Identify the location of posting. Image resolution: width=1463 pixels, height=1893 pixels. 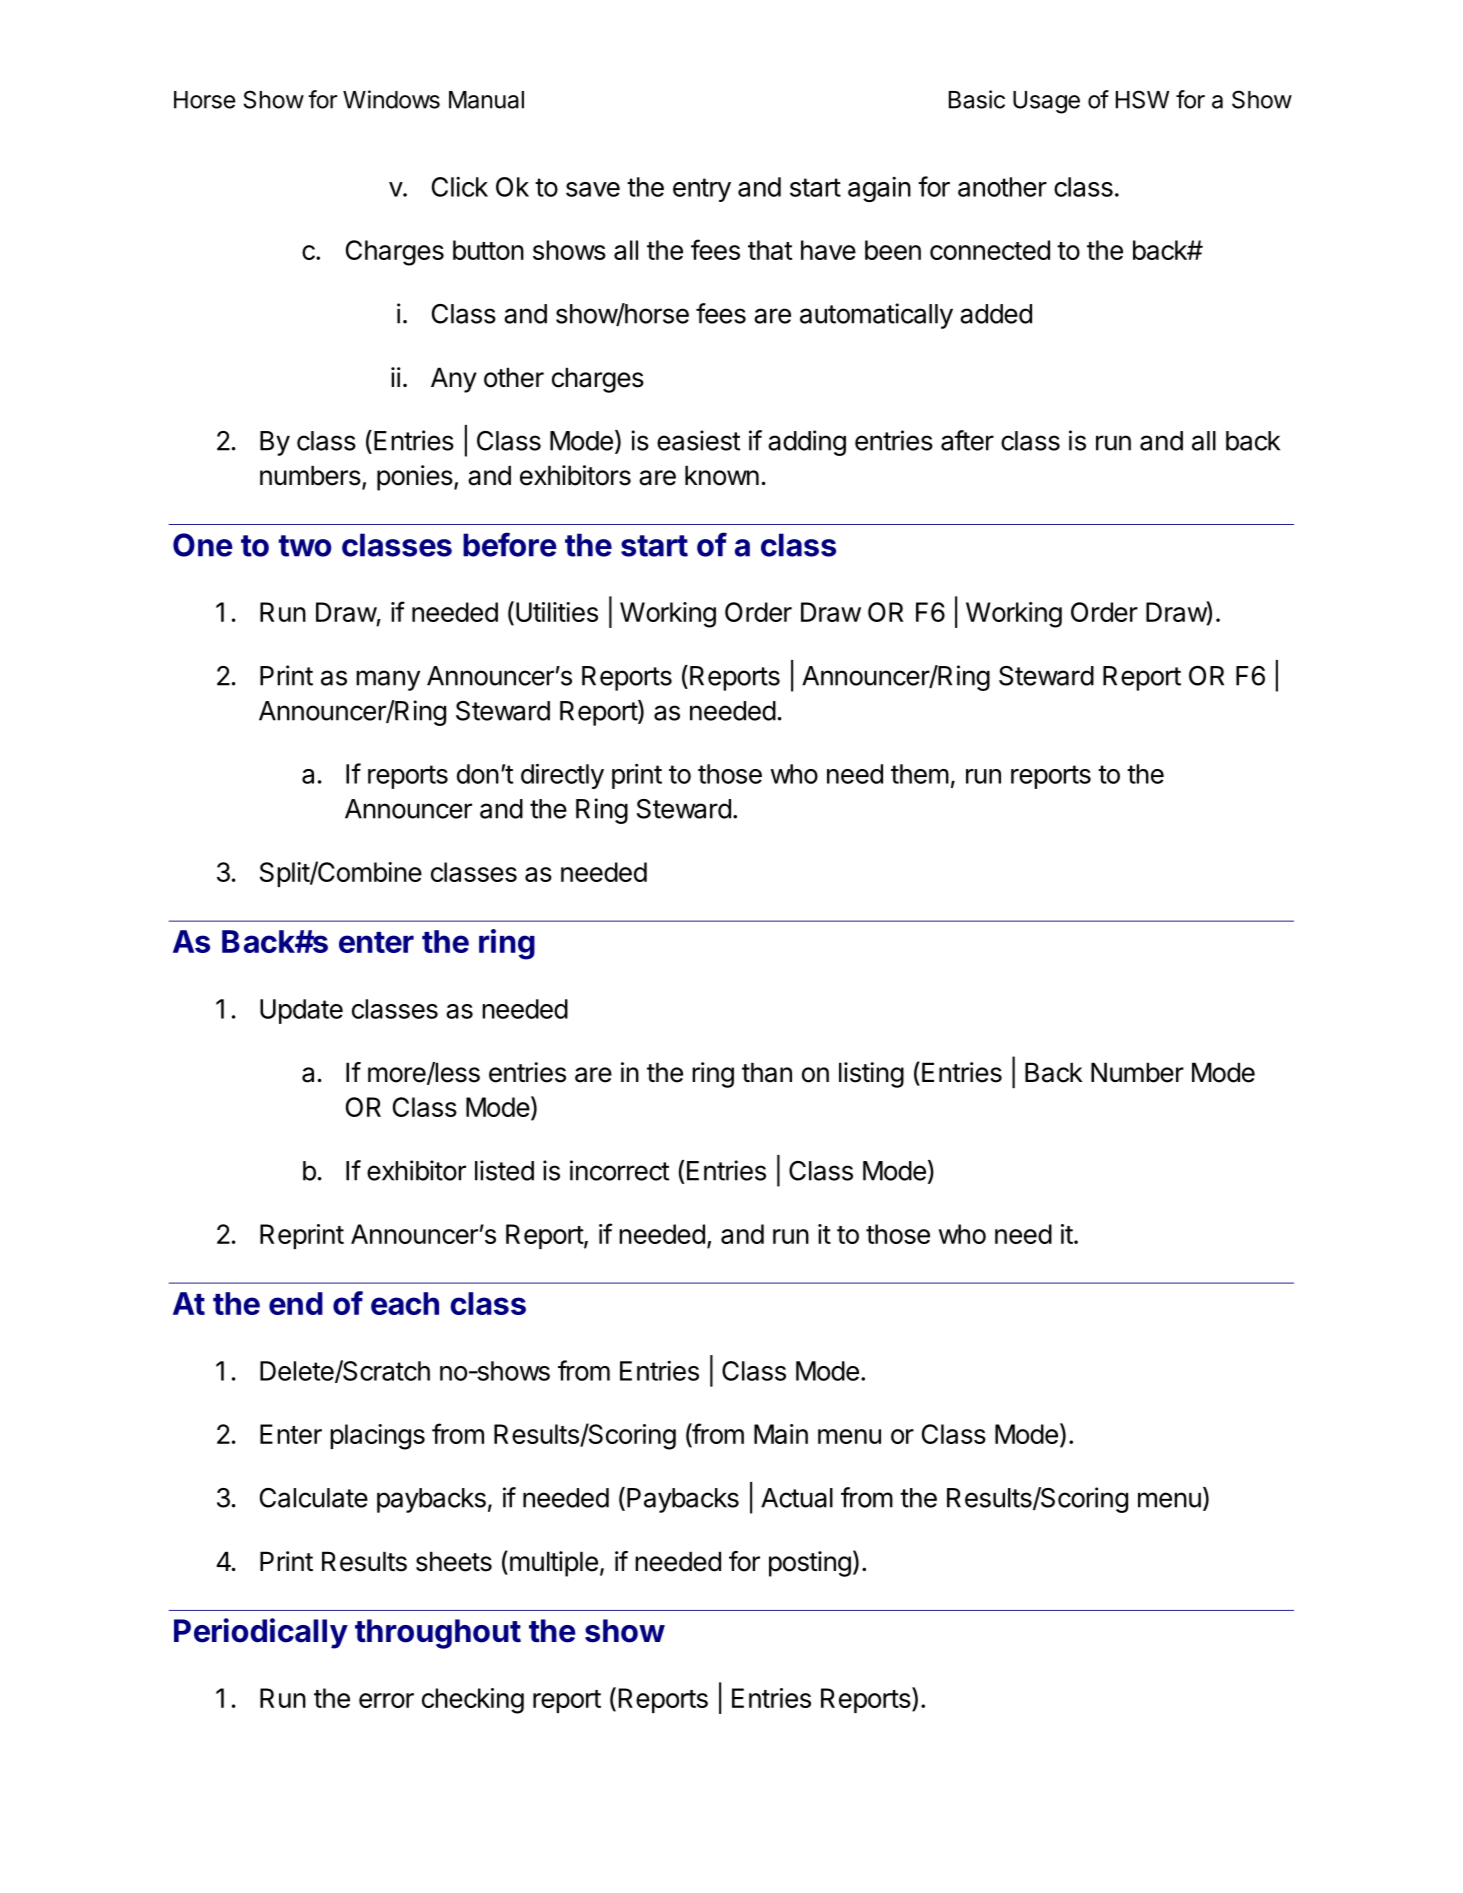
(810, 1564).
